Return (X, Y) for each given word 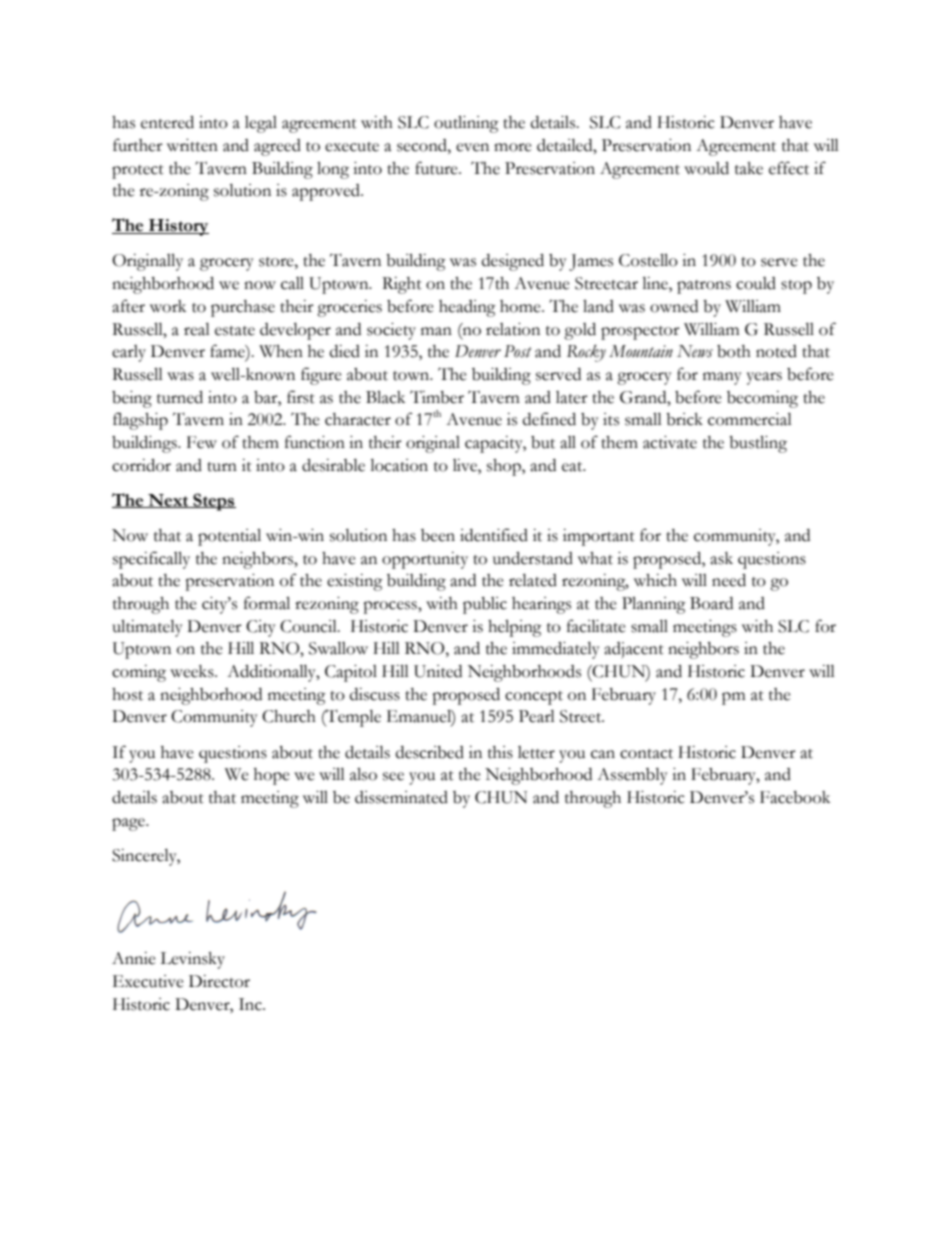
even (472, 147)
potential (229, 537)
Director (219, 981)
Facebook (795, 797)
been (438, 535)
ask (721, 558)
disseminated (401, 797)
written (192, 145)
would (706, 168)
